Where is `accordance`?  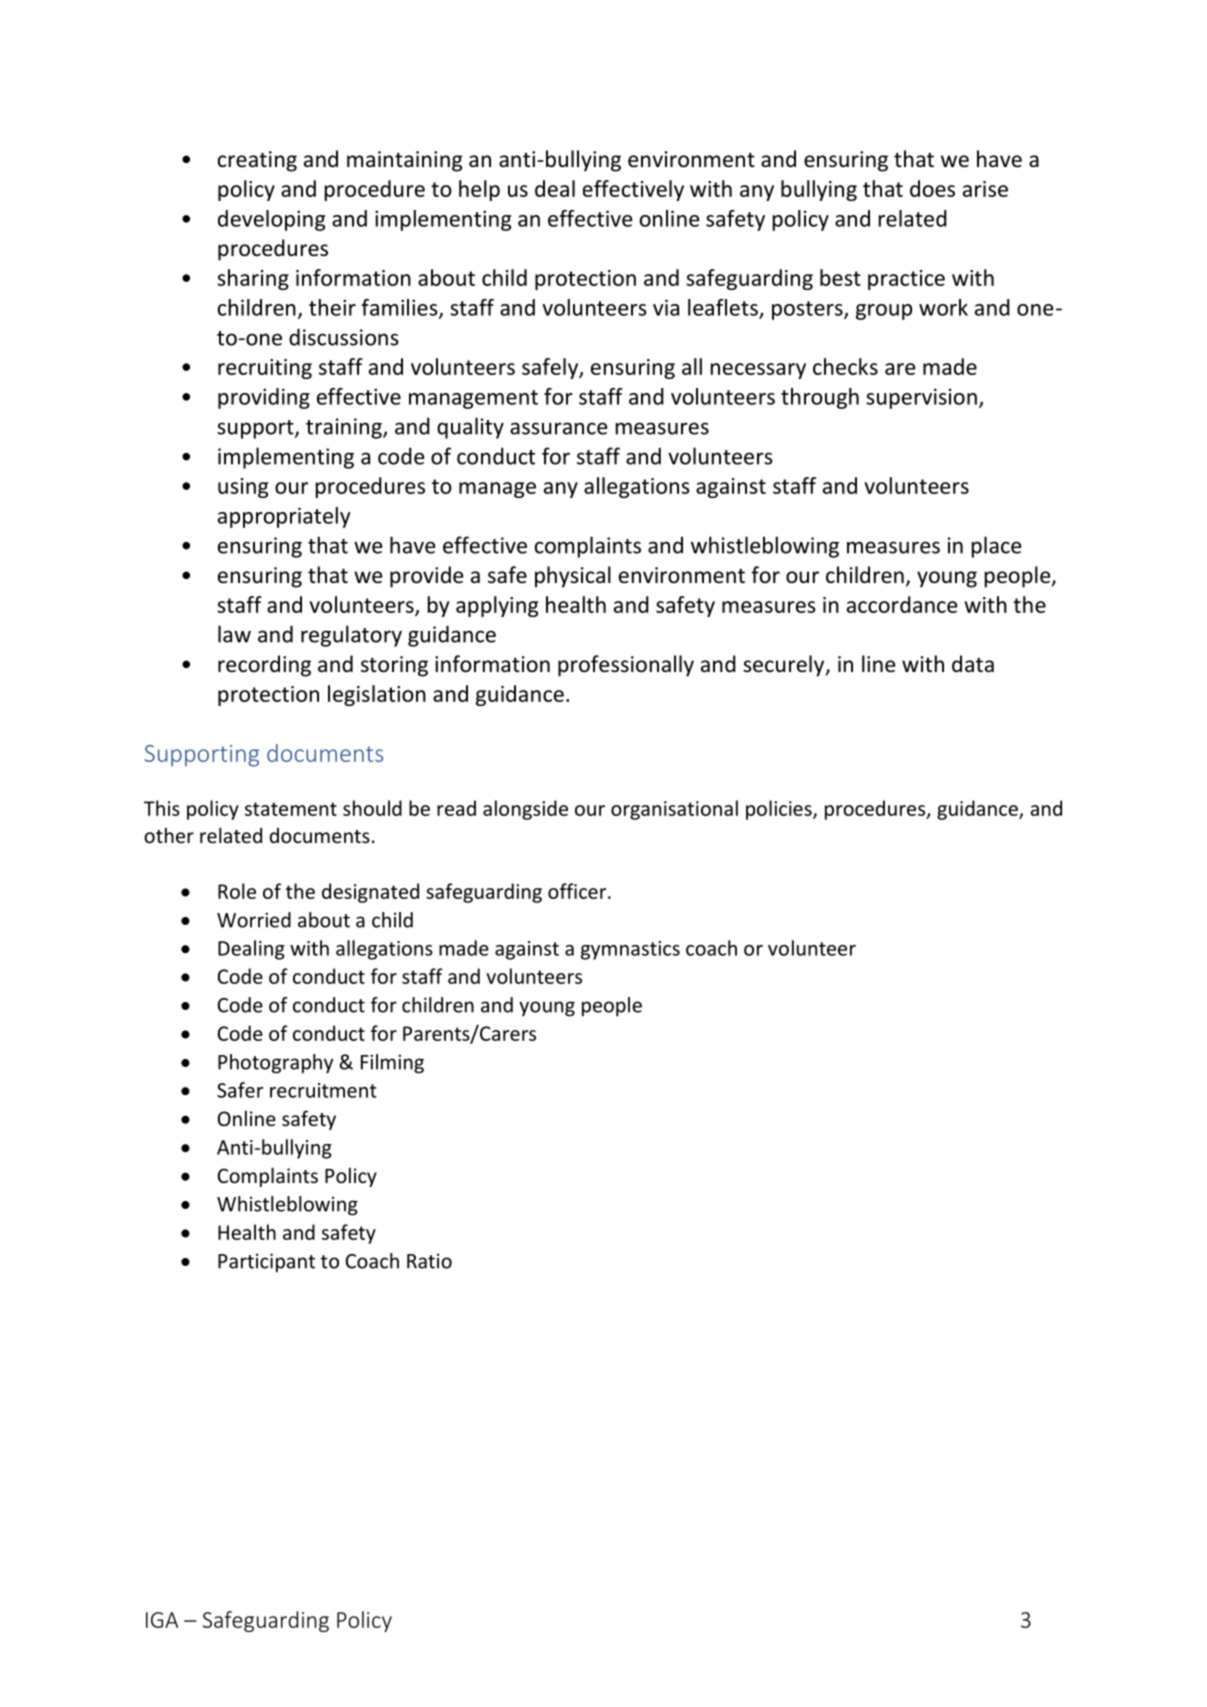 accordance is located at coordinates (902, 604).
